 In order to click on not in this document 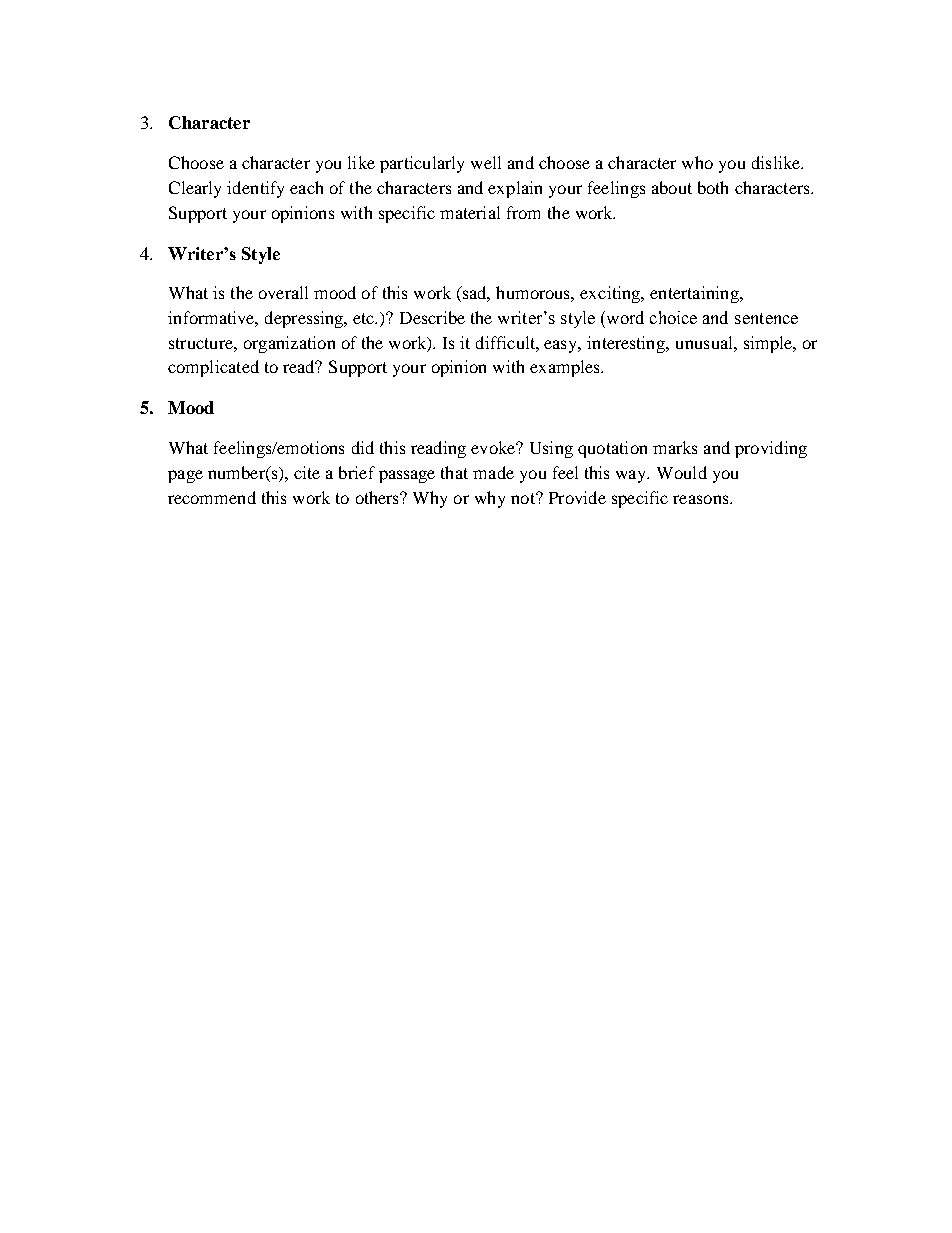, I will do `click(524, 498)`.
